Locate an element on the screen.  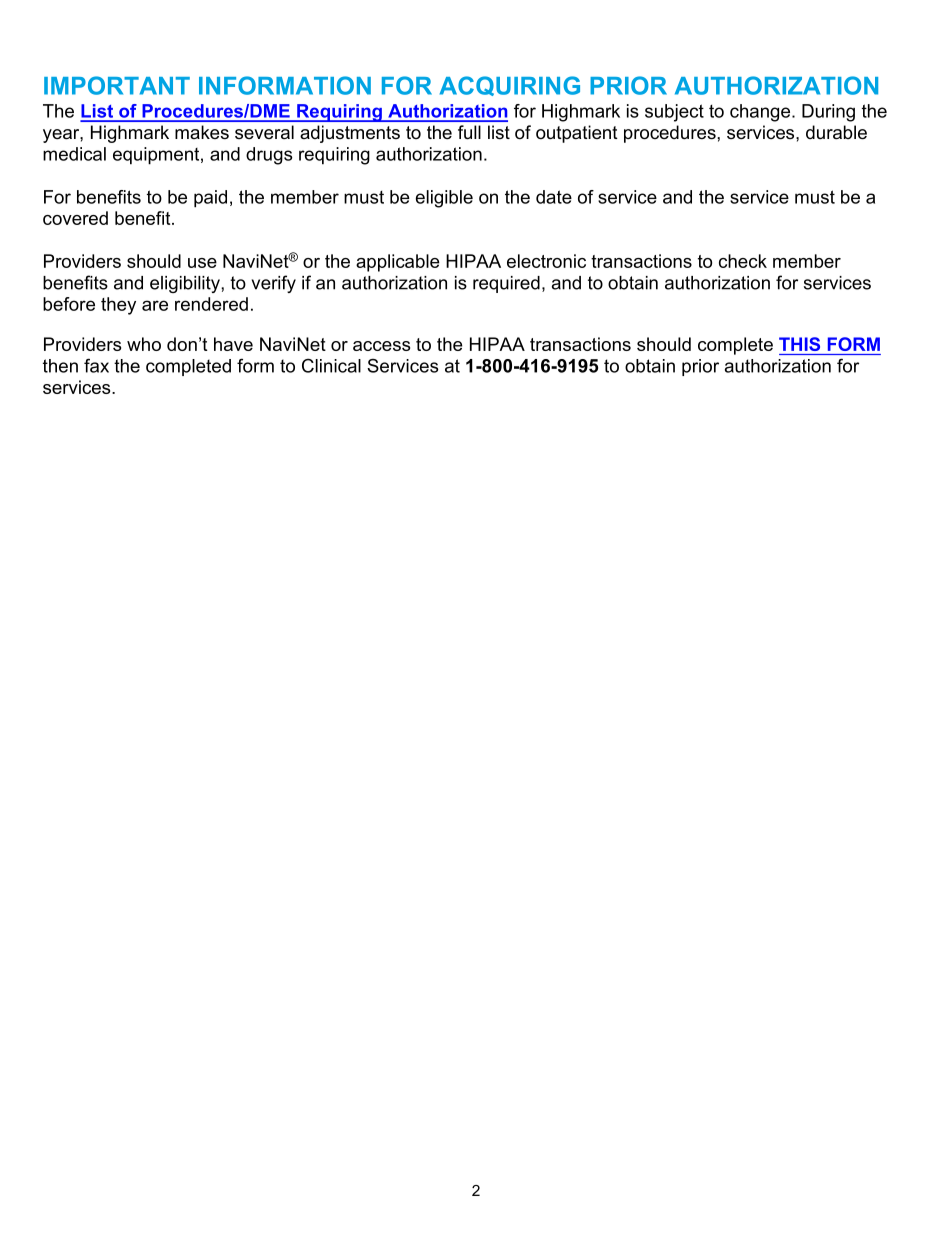
ACQUIRING is located at coordinates (510, 86).
